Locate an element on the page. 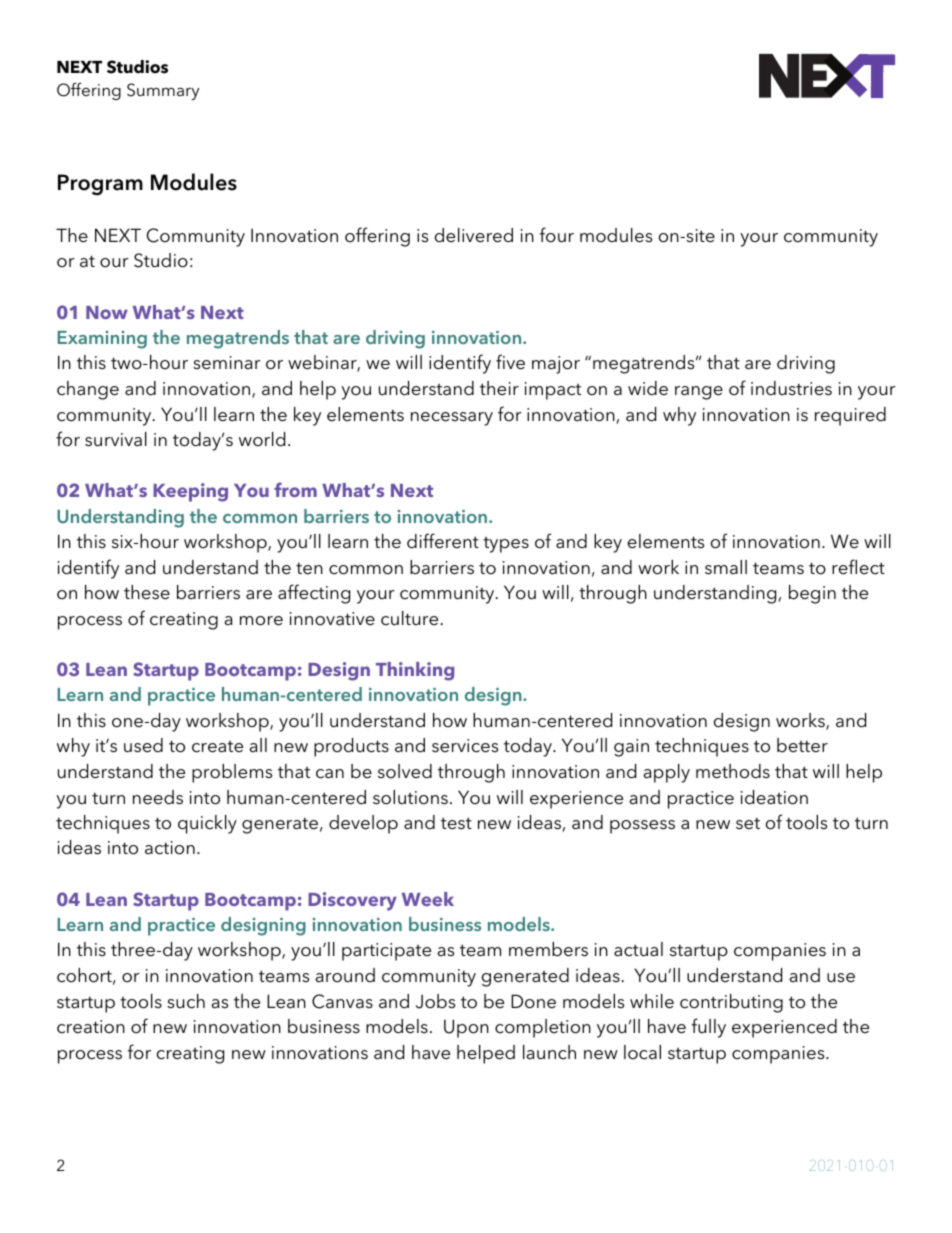 The height and width of the image is (1233, 952). test is located at coordinates (456, 823).
